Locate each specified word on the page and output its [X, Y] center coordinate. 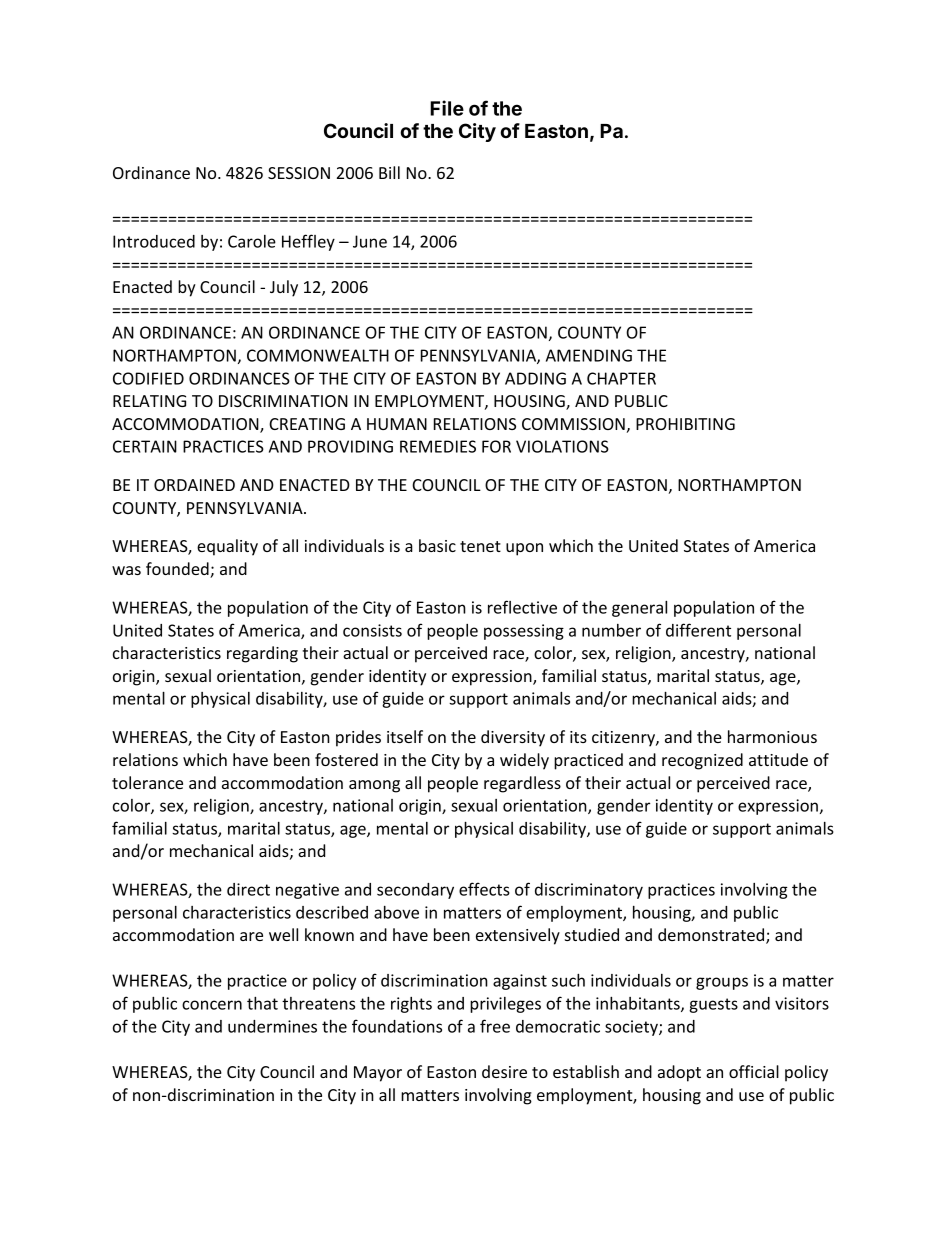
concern [212, 1005]
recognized [702, 761]
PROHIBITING [685, 424]
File [447, 108]
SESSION [299, 173]
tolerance [147, 782]
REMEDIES [438, 446]
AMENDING [589, 355]
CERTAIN [145, 446]
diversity [513, 738]
